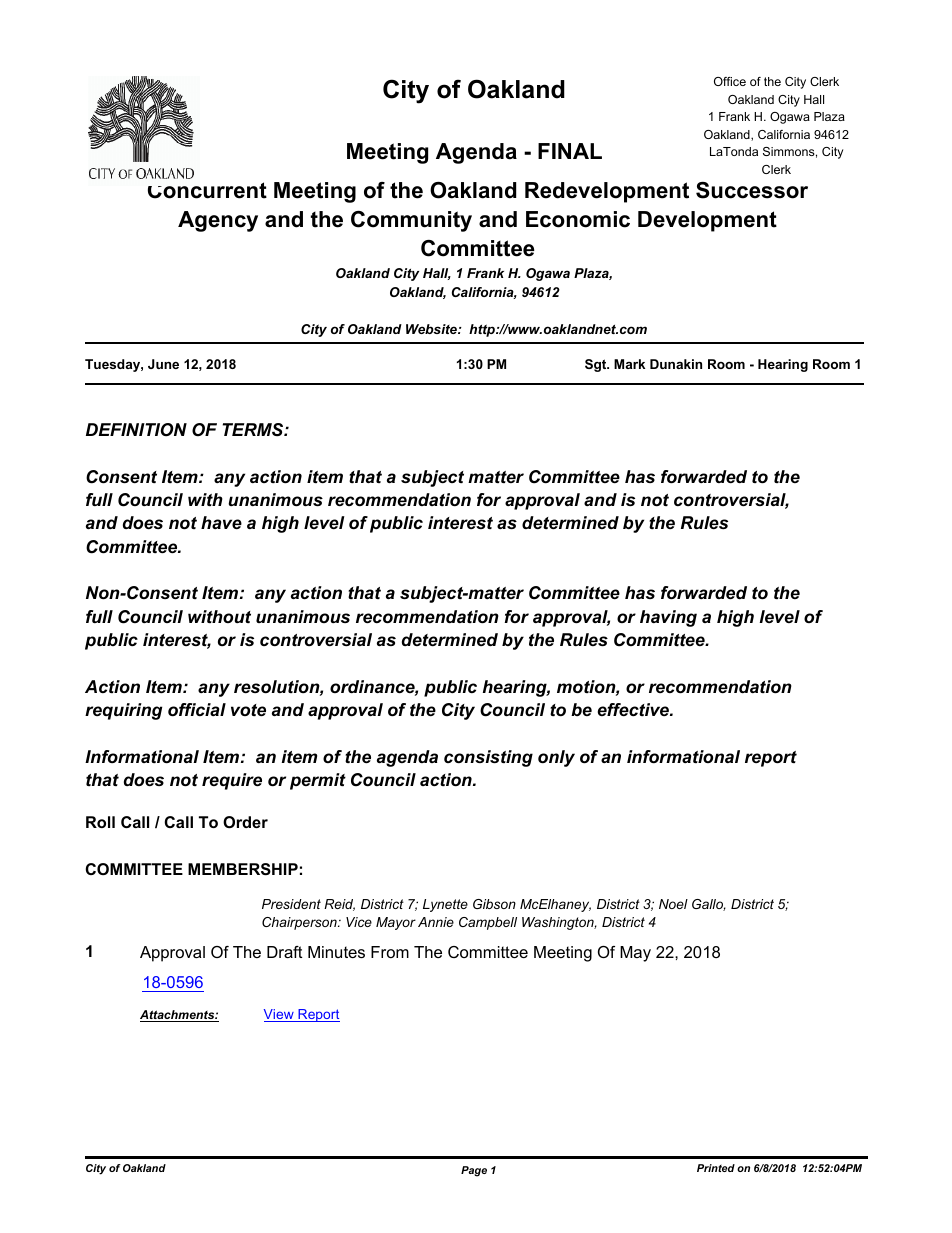 Image resolution: width=952 pixels, height=1233 pixels. Describe the element at coordinates (197, 710) in the page. I see `official` at that location.
